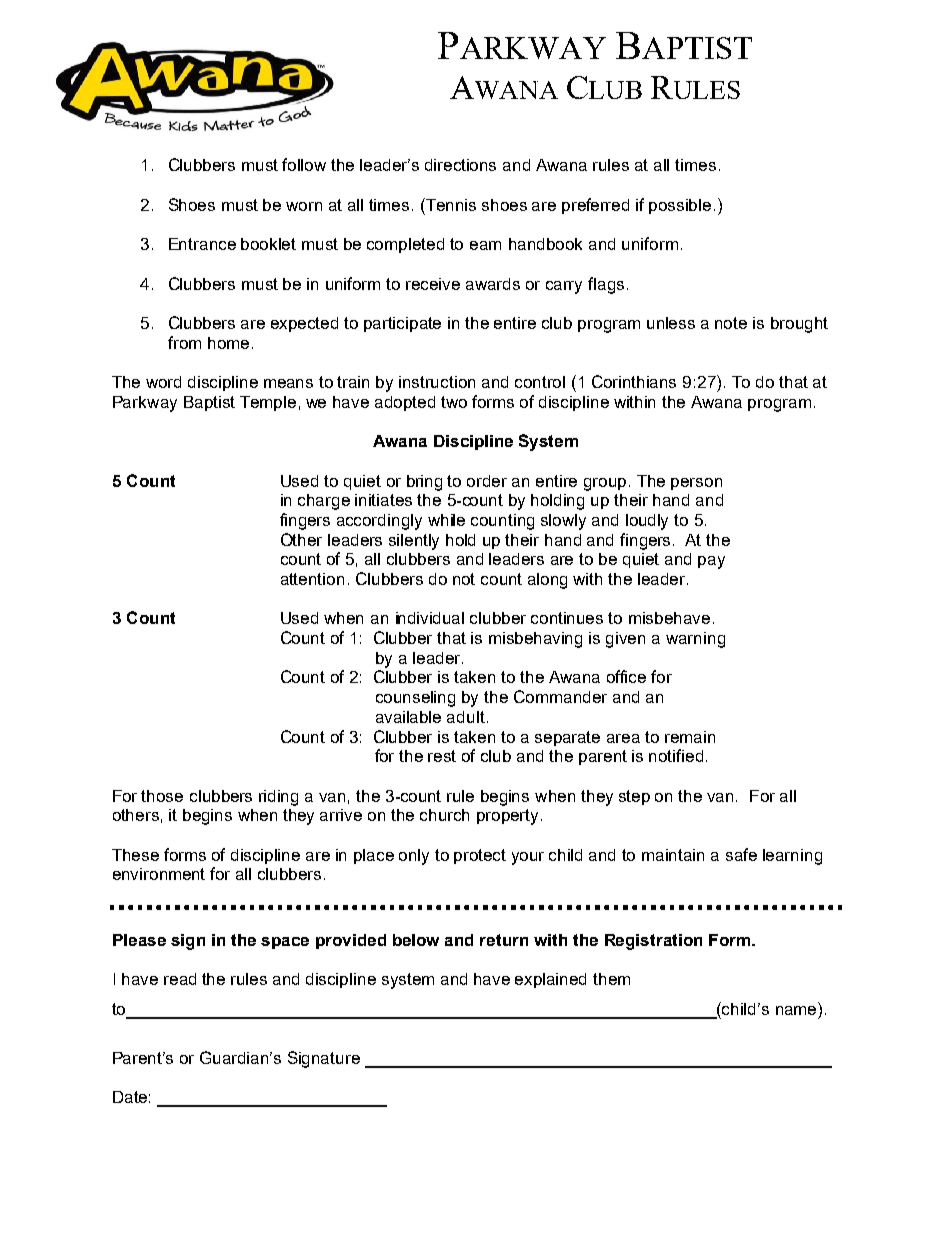 The width and height of the document is (952, 1233). Describe the element at coordinates (680, 206) in the document. I see `possible` at that location.
